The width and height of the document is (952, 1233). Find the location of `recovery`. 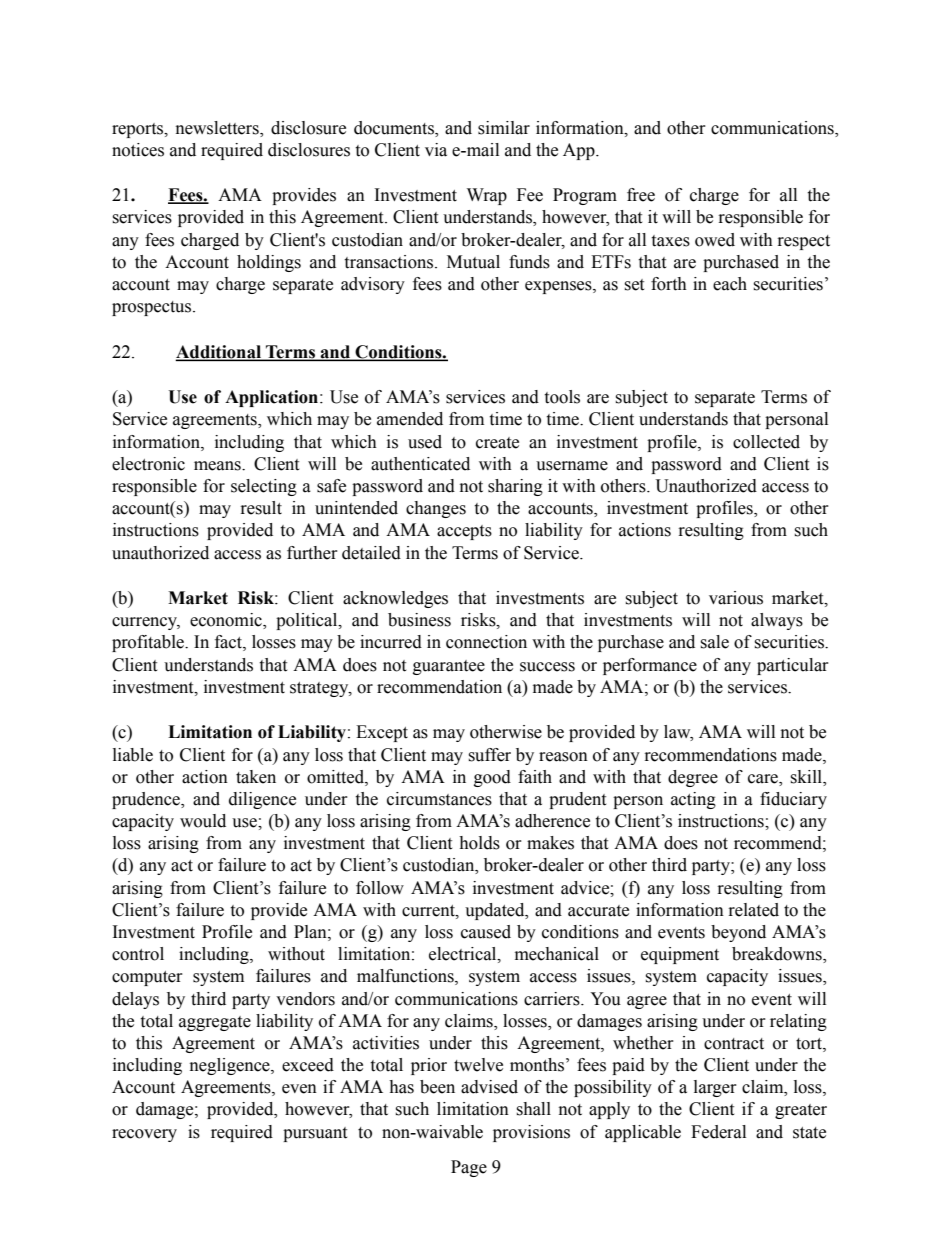

recovery is located at coordinates (144, 1135).
